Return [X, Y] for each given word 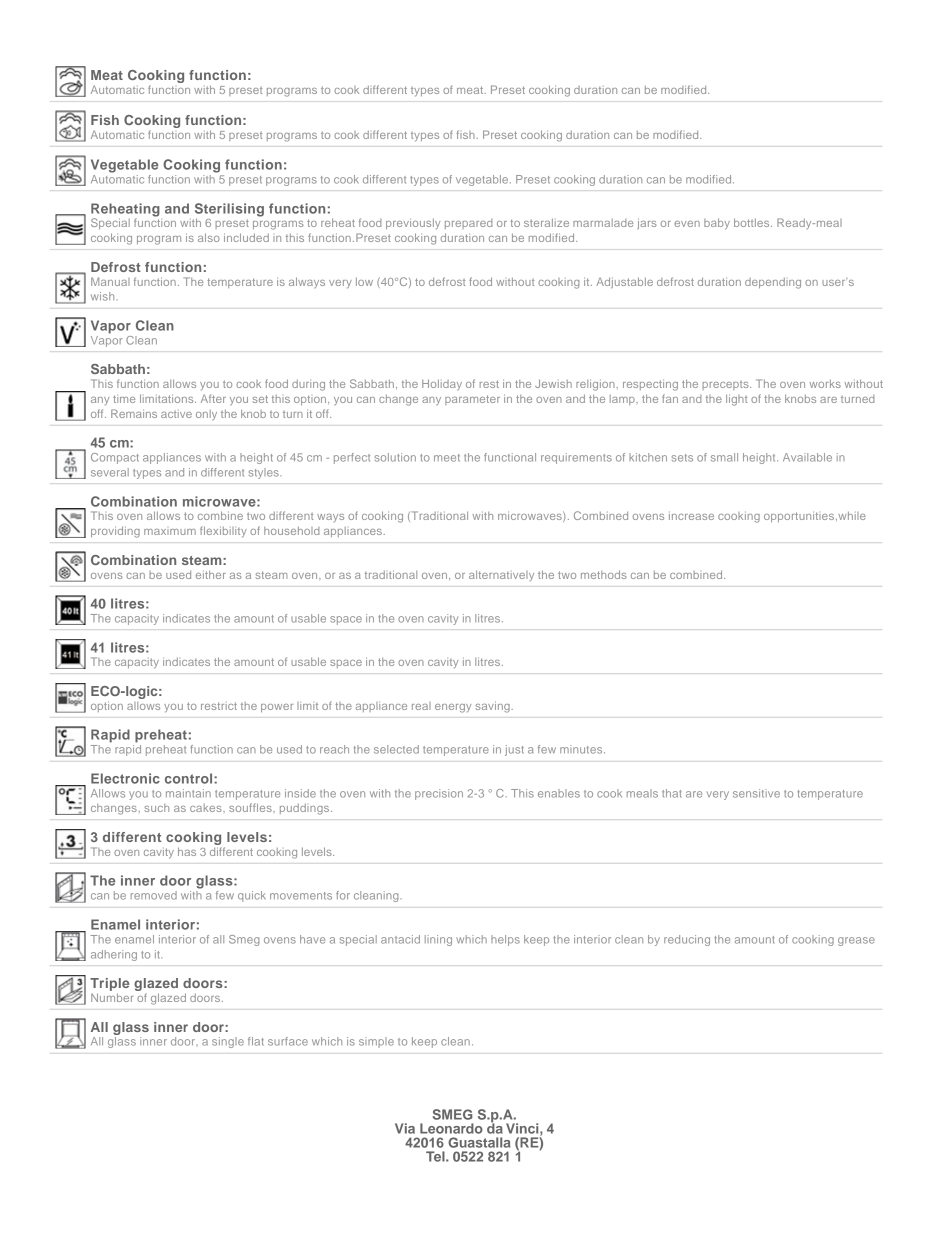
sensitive [756, 793]
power [277, 708]
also [209, 237]
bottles [753, 222]
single [228, 1042]
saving [493, 707]
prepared [468, 224]
